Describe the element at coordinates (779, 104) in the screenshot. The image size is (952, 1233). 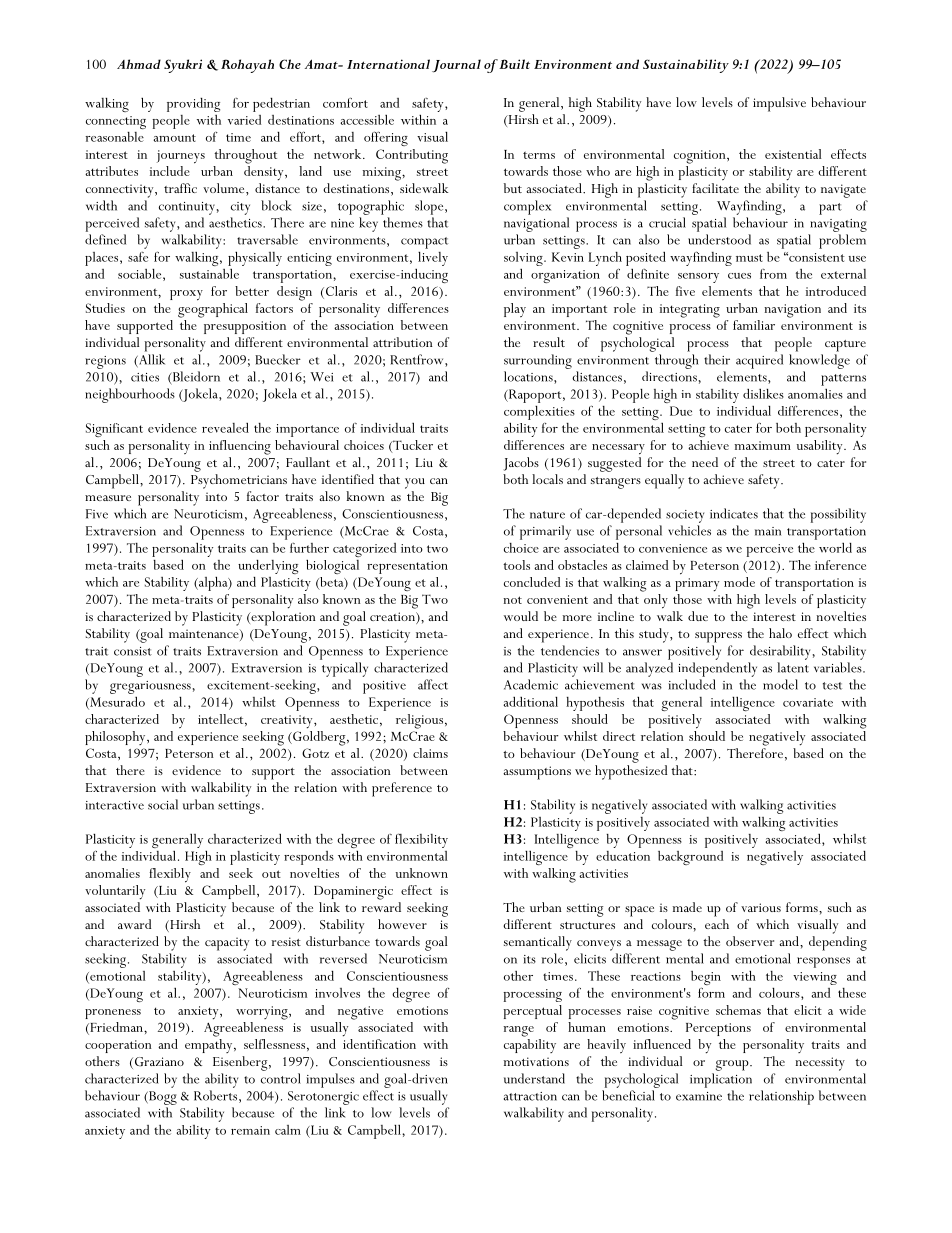
I see `impulsive` at that location.
